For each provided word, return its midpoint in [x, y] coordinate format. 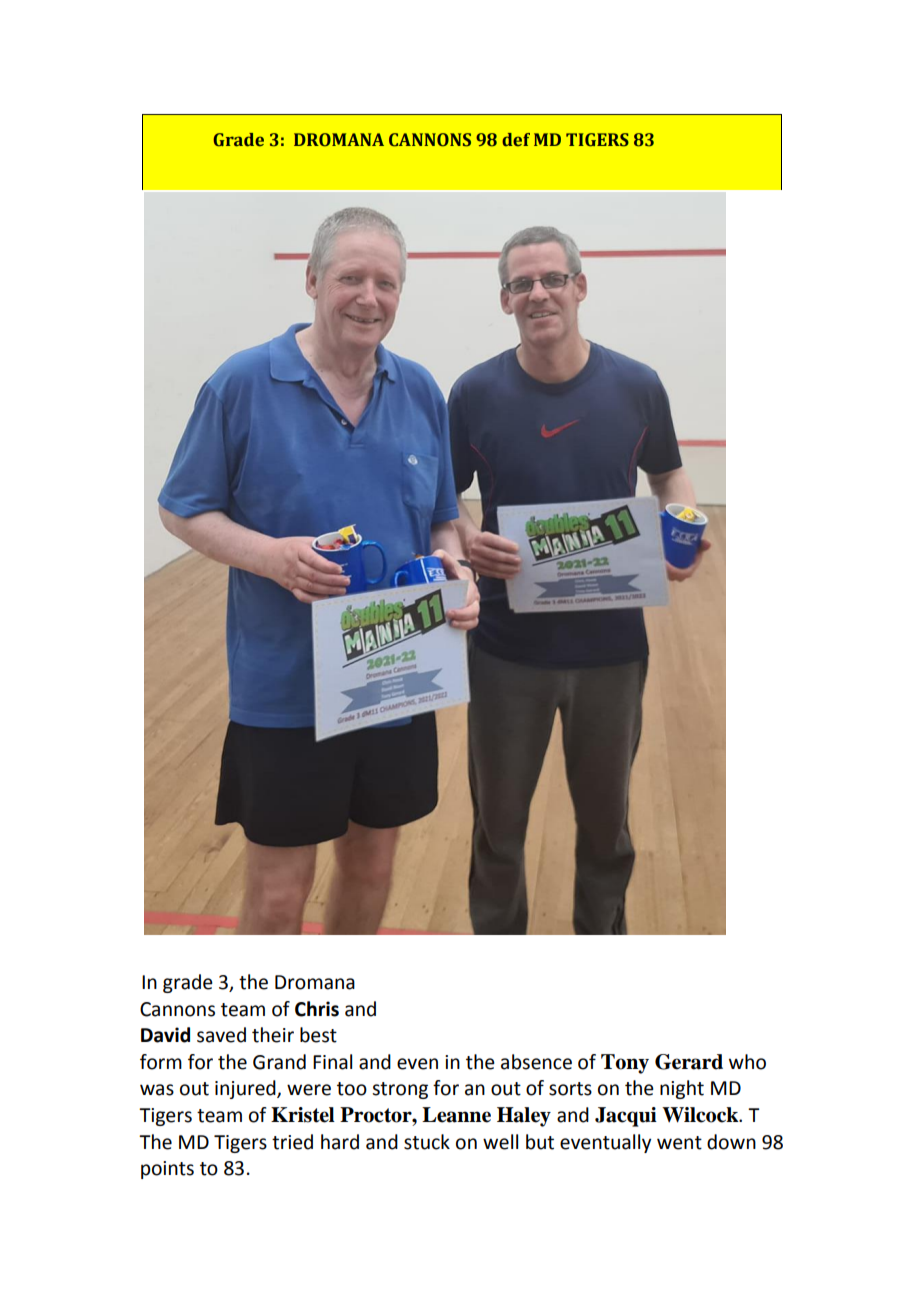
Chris [317, 1009]
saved [221, 1035]
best [318, 1035]
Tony [625, 1064]
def [516, 140]
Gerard [689, 1062]
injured [246, 1089]
